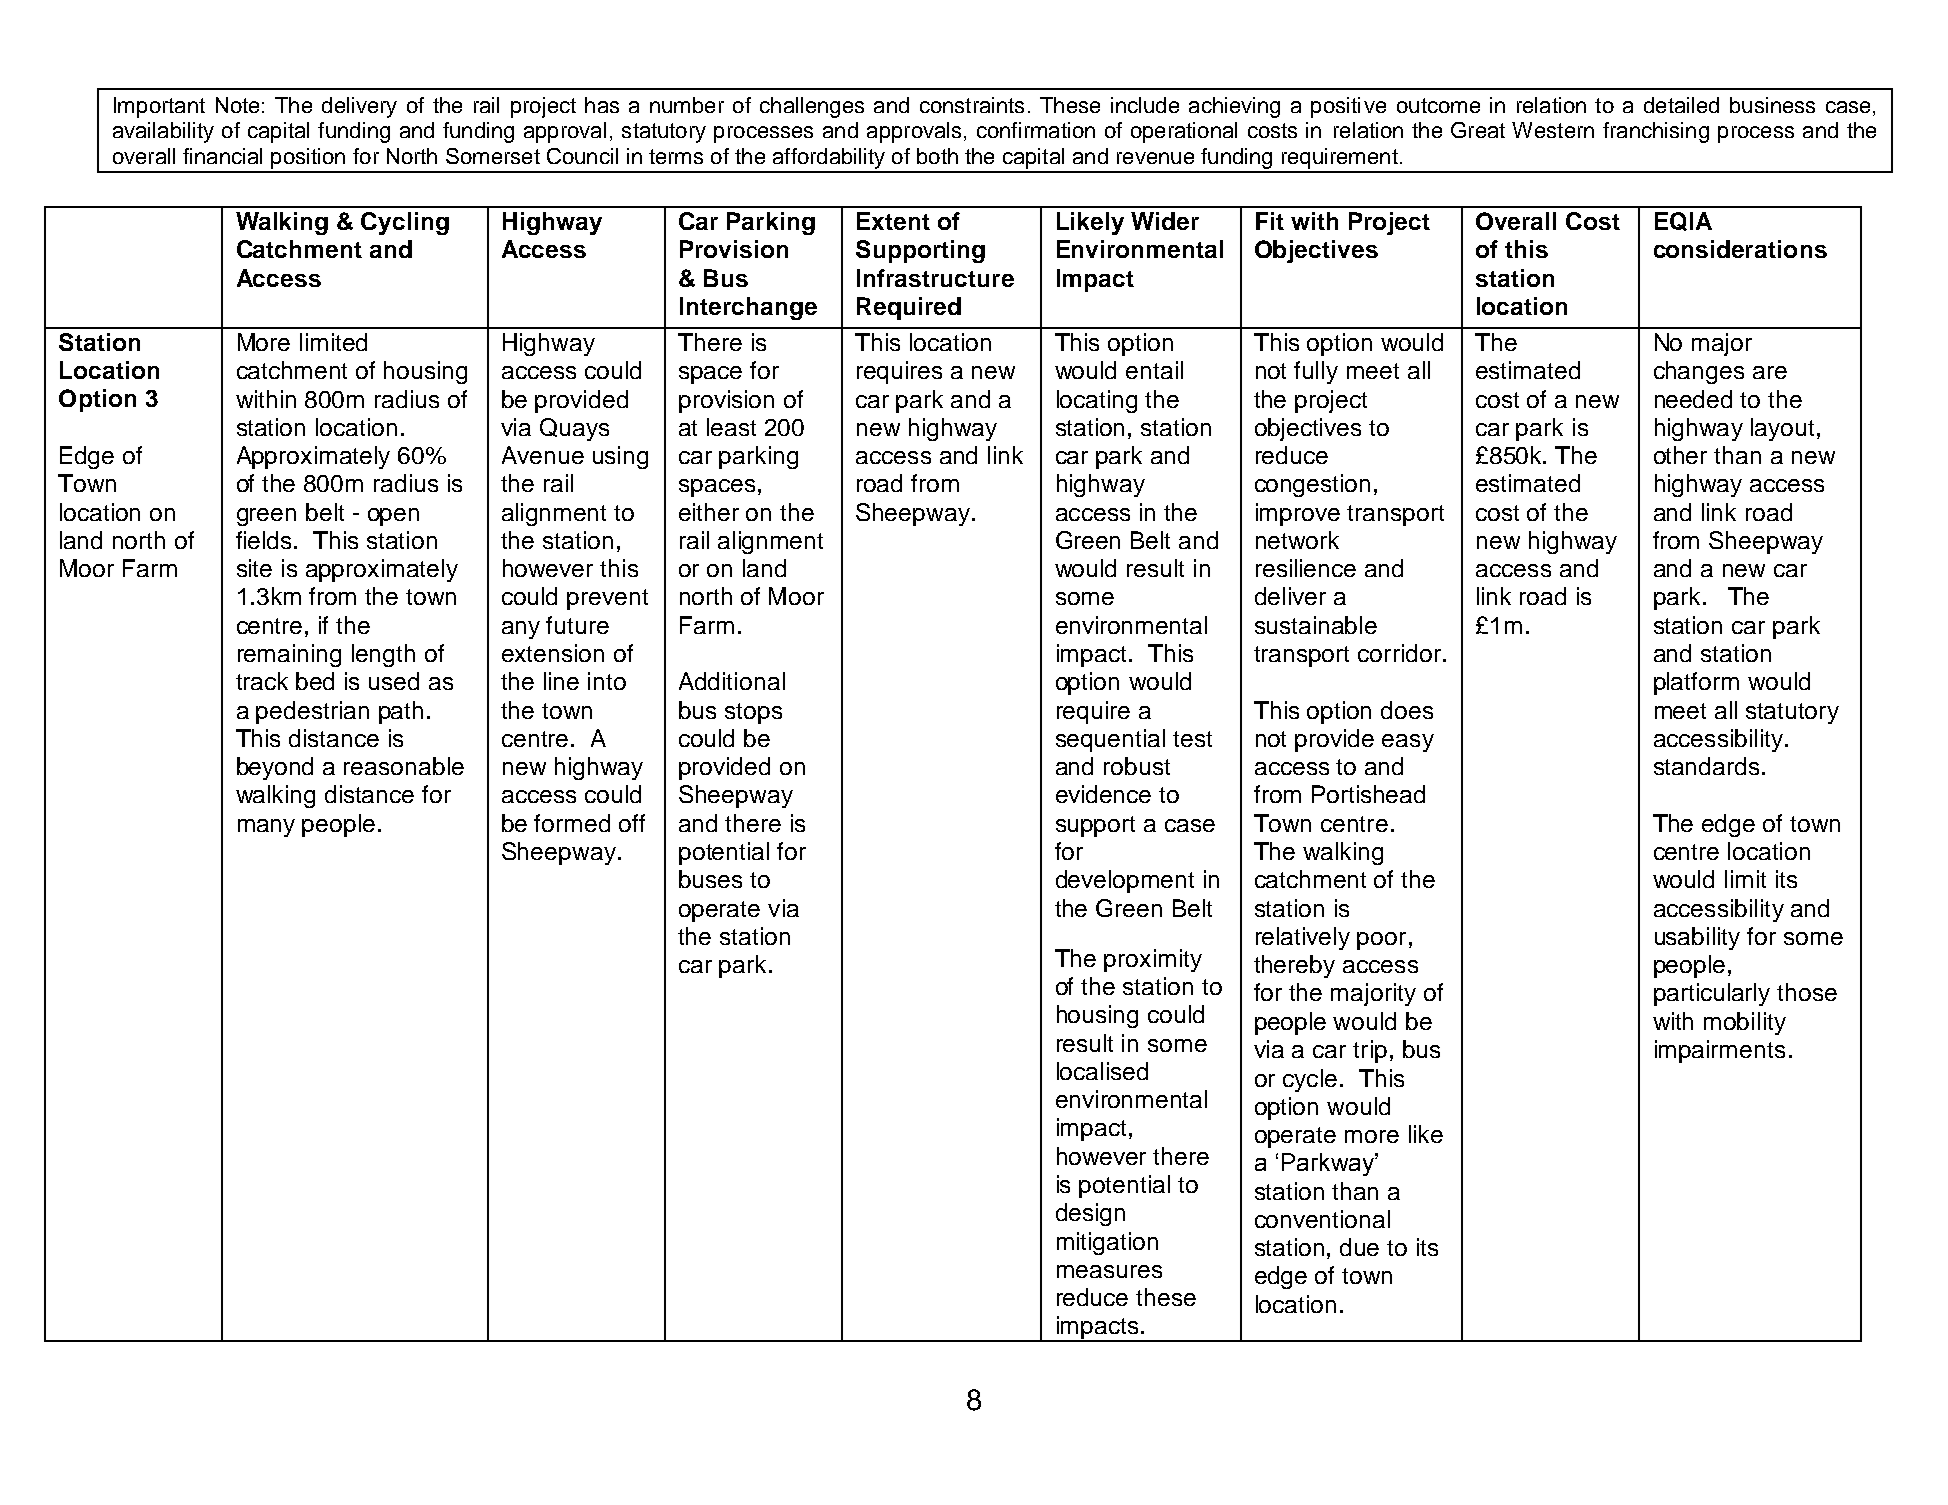  What do you see at coordinates (1110, 740) in the page?
I see `sequential` at bounding box center [1110, 740].
